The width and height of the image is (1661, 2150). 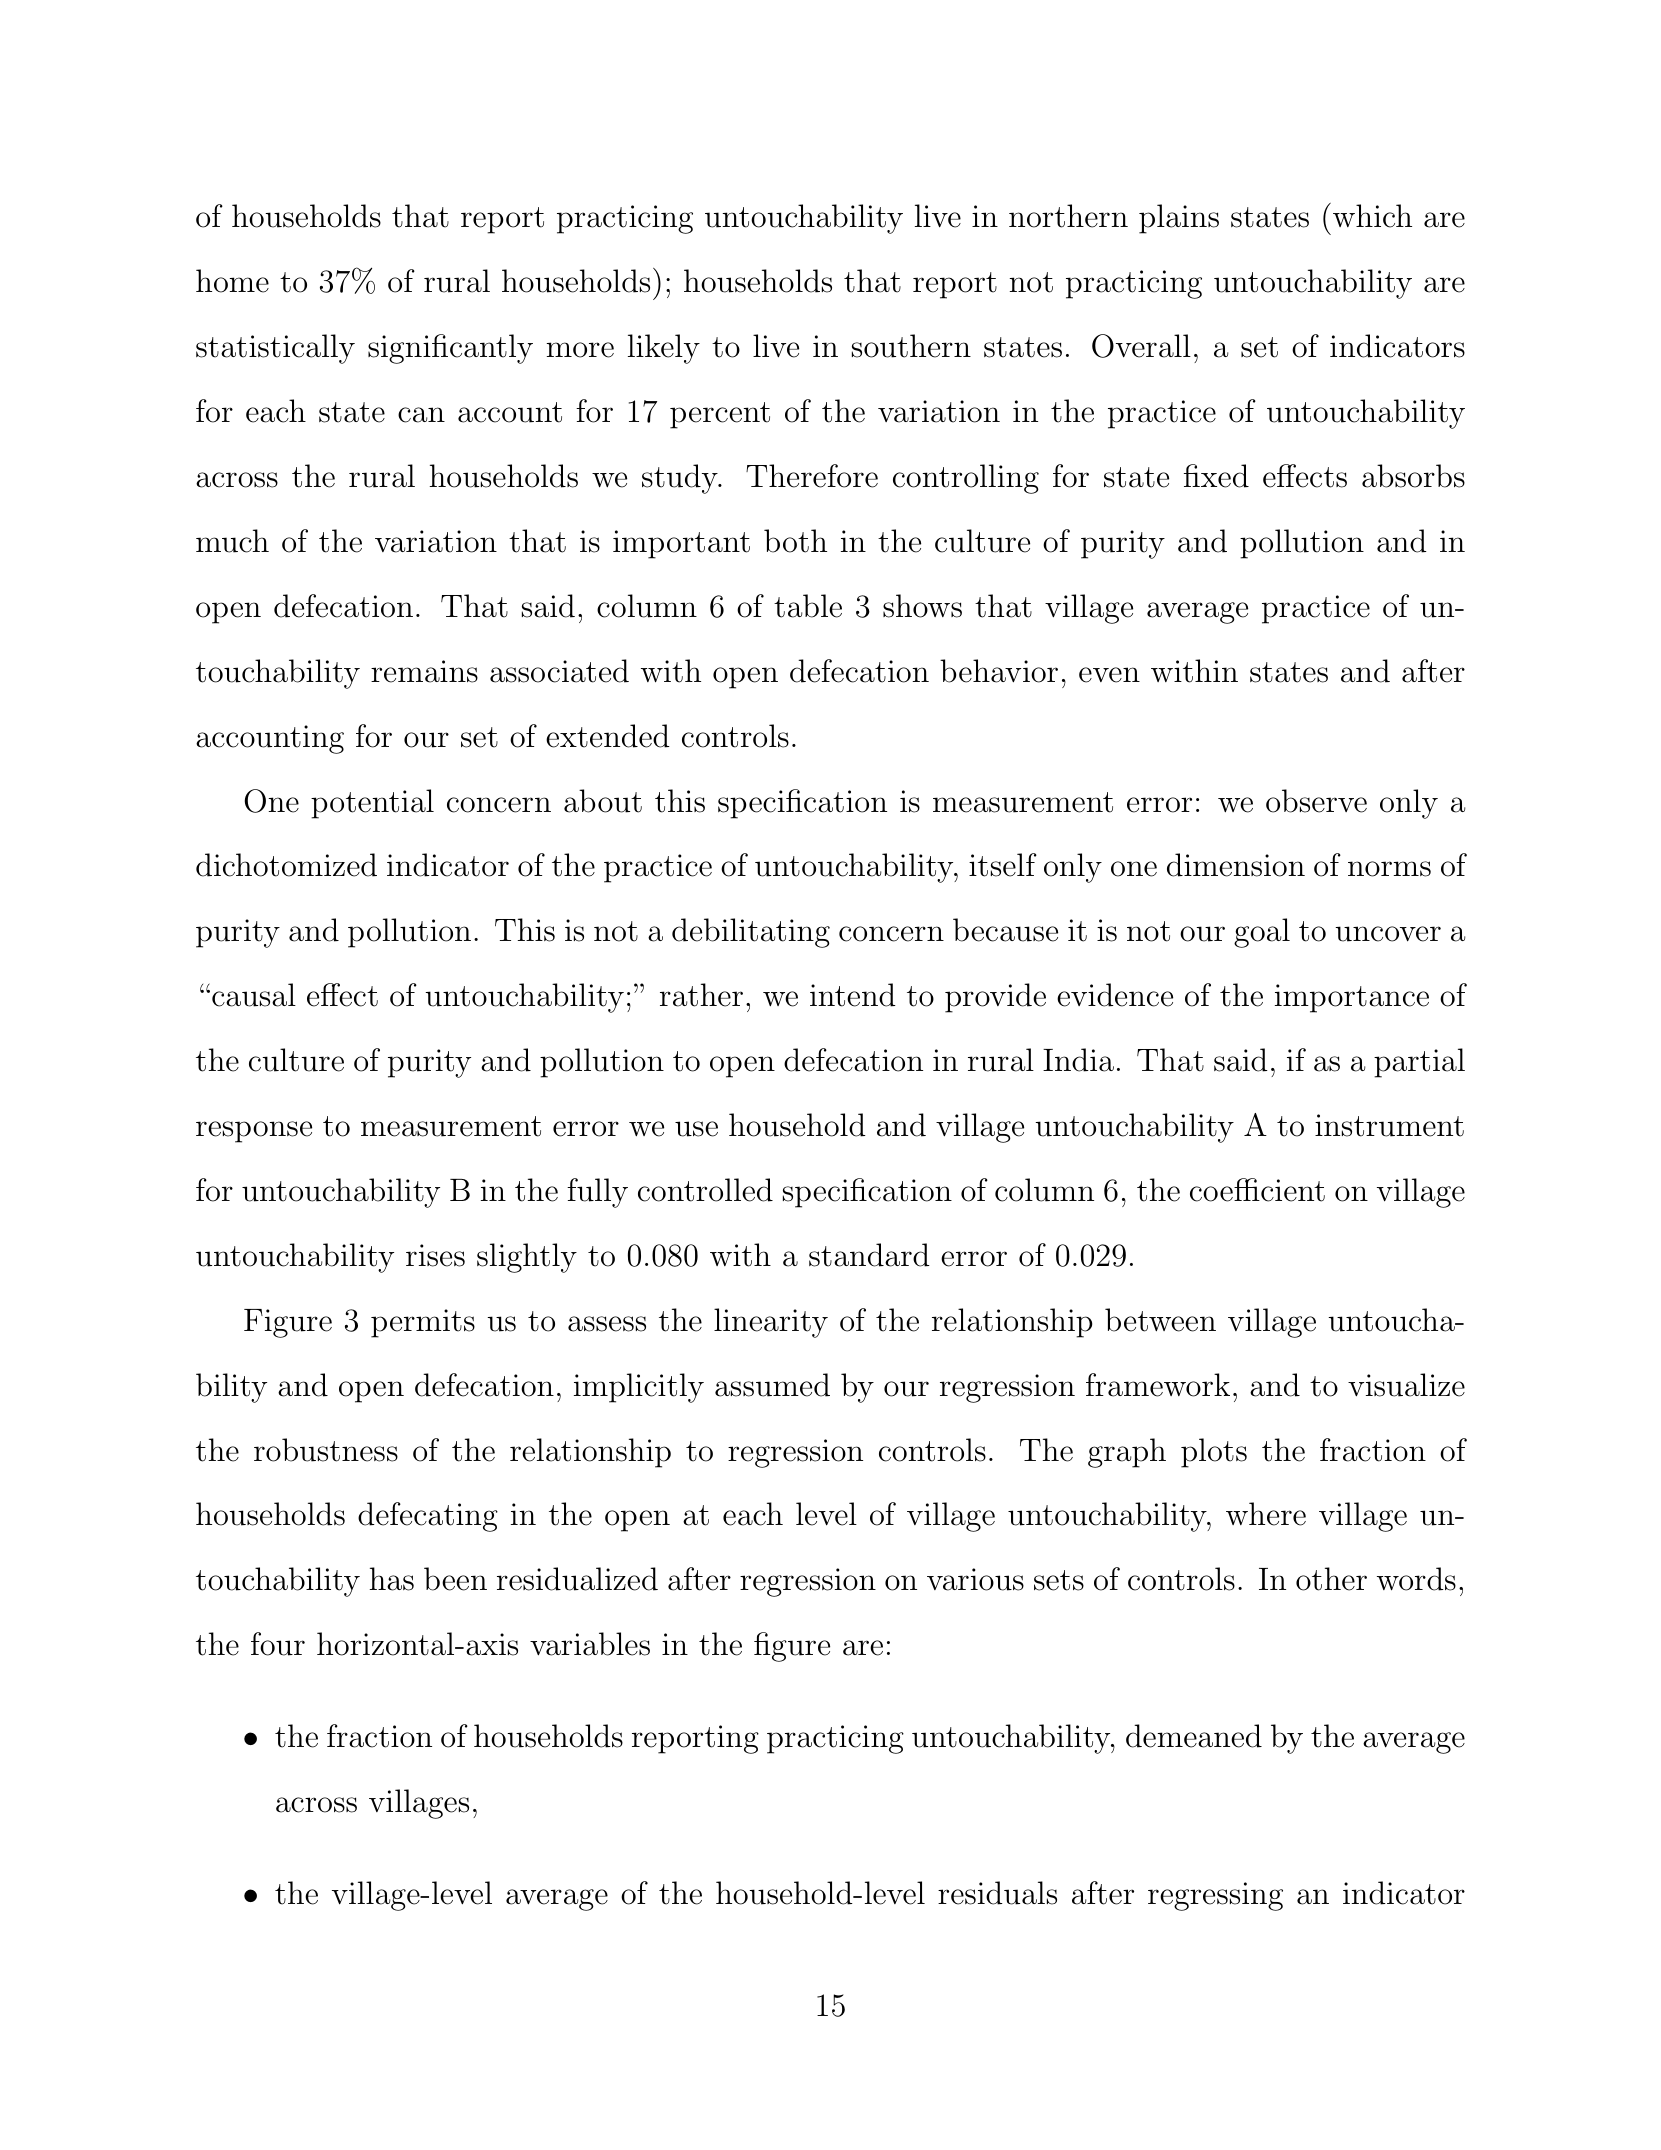 I want to click on causal, so click(x=254, y=995).
